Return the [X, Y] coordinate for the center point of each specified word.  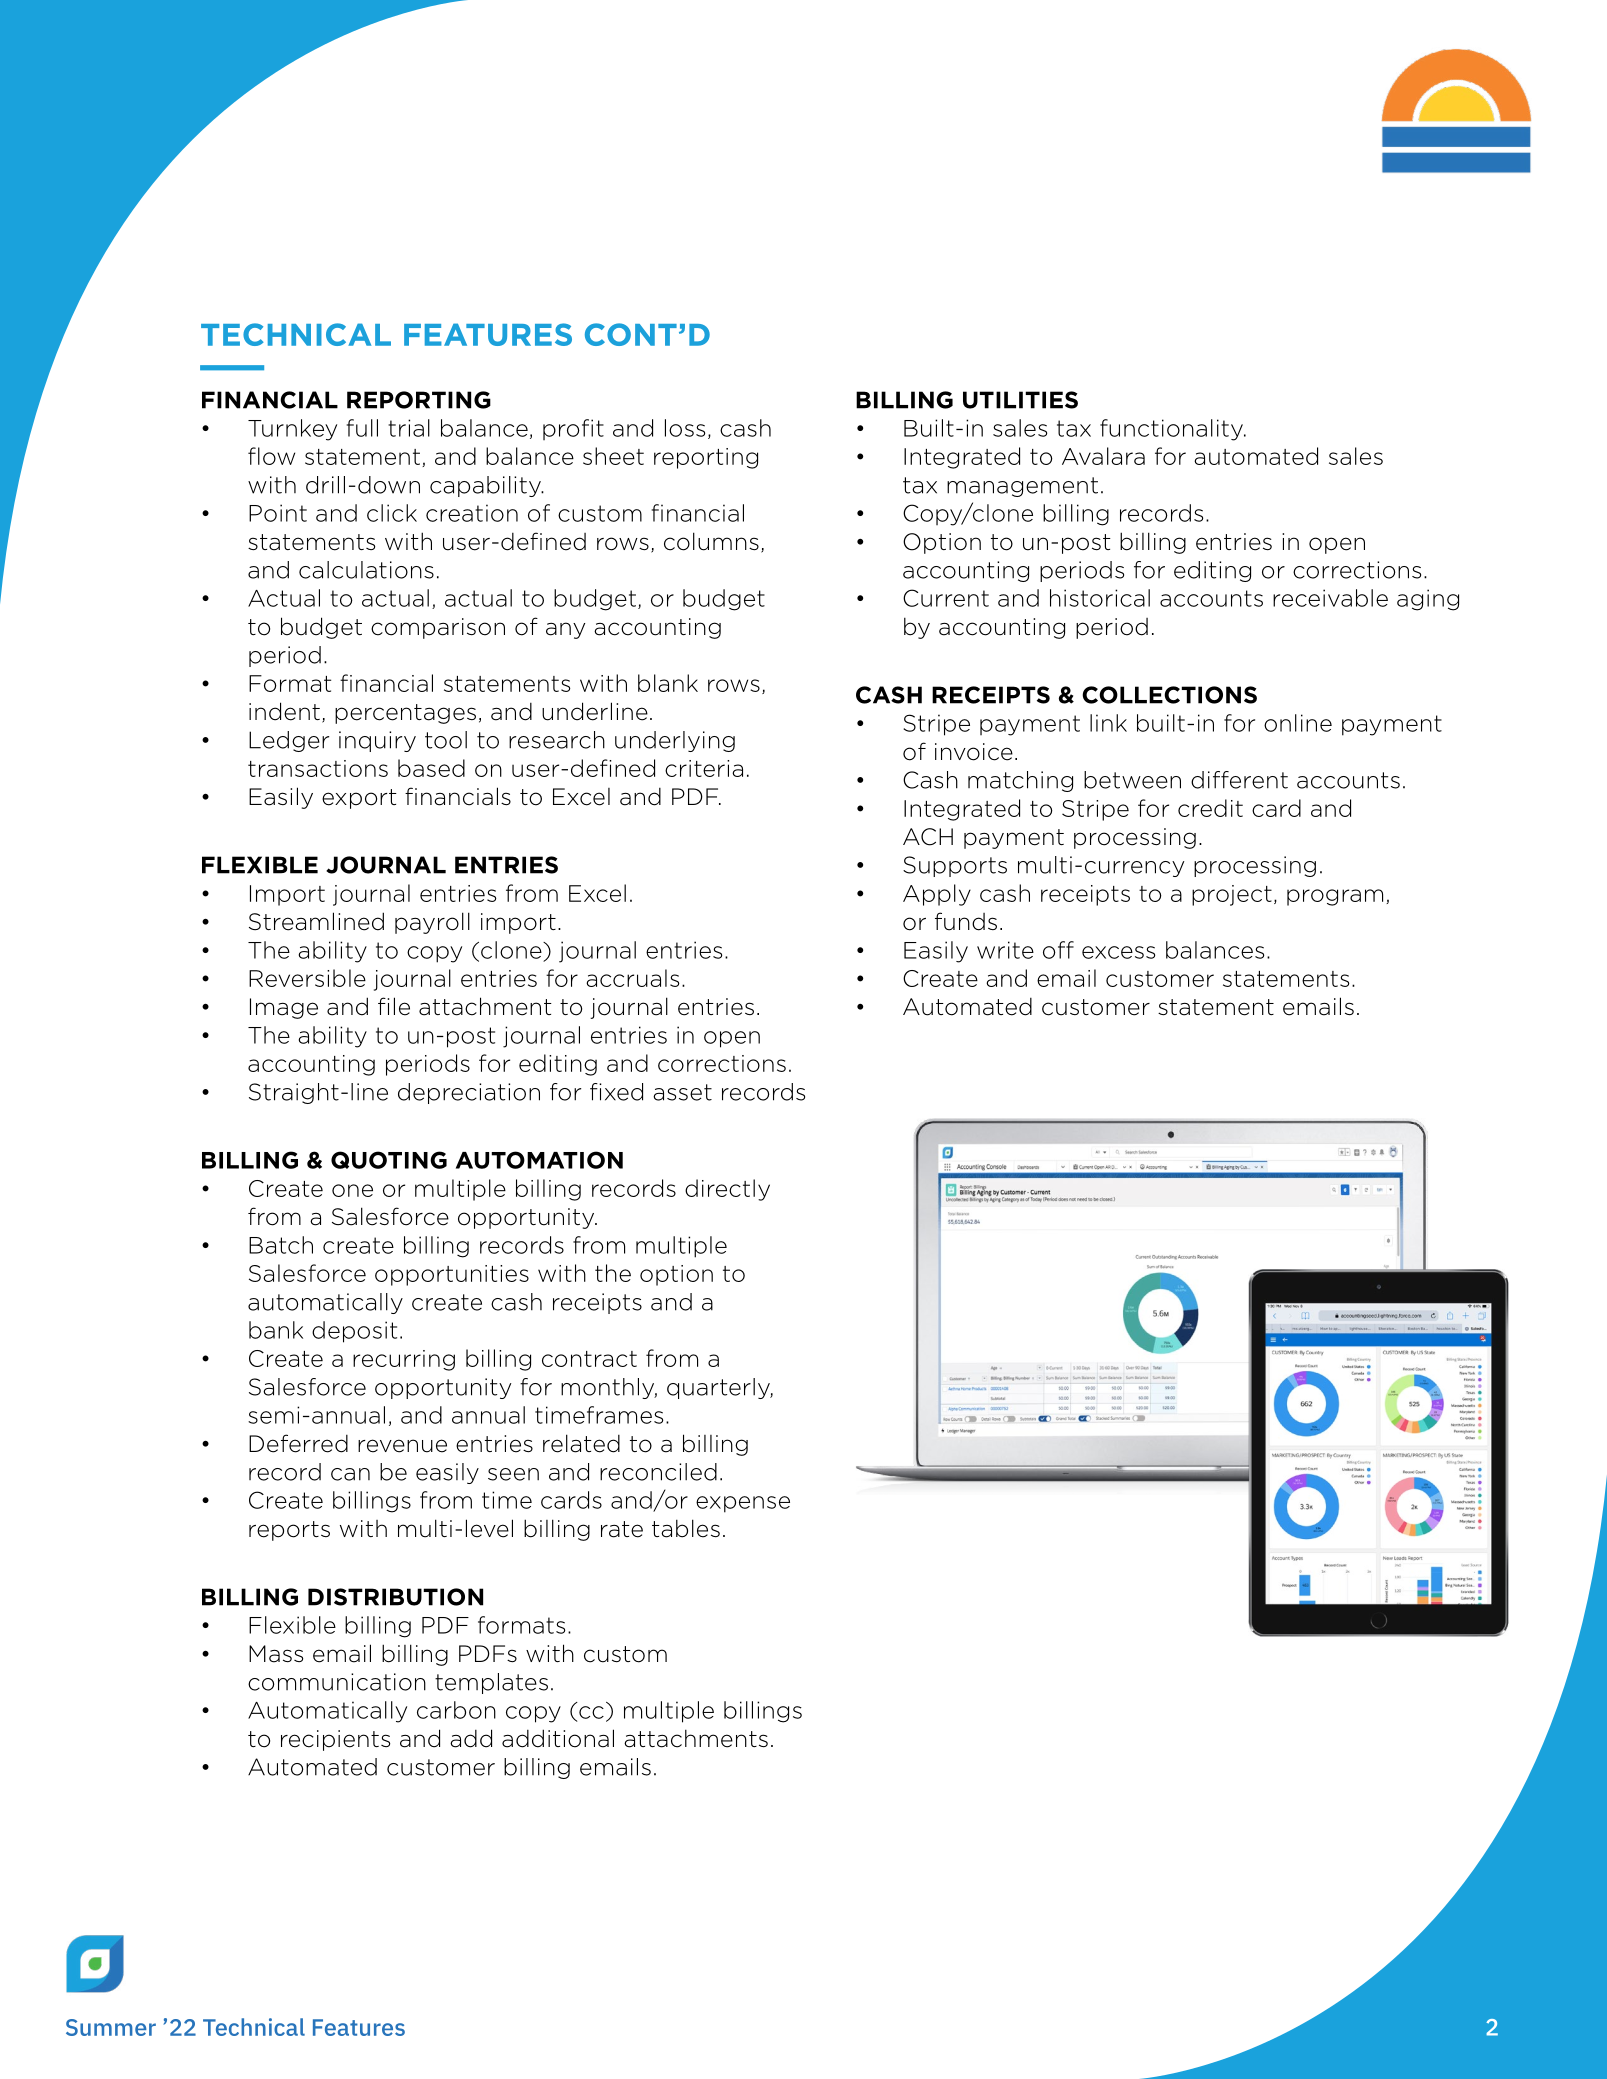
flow [271, 456]
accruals [633, 978]
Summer [111, 2027]
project [1232, 895]
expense [743, 1504]
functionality [1172, 430]
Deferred [298, 1443]
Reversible [307, 978]
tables [686, 1528]
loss [685, 428]
